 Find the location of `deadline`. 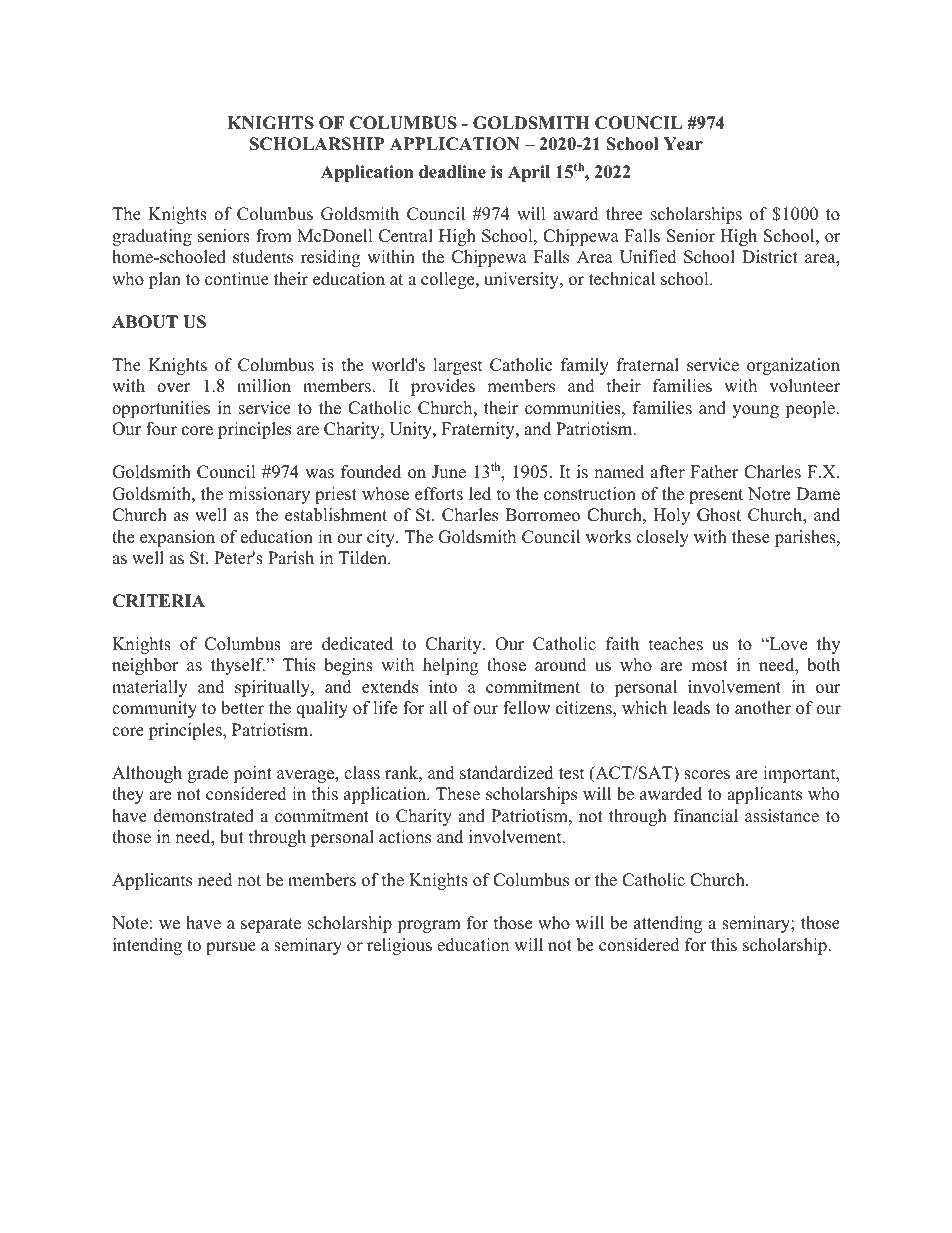

deadline is located at coordinates (452, 172).
